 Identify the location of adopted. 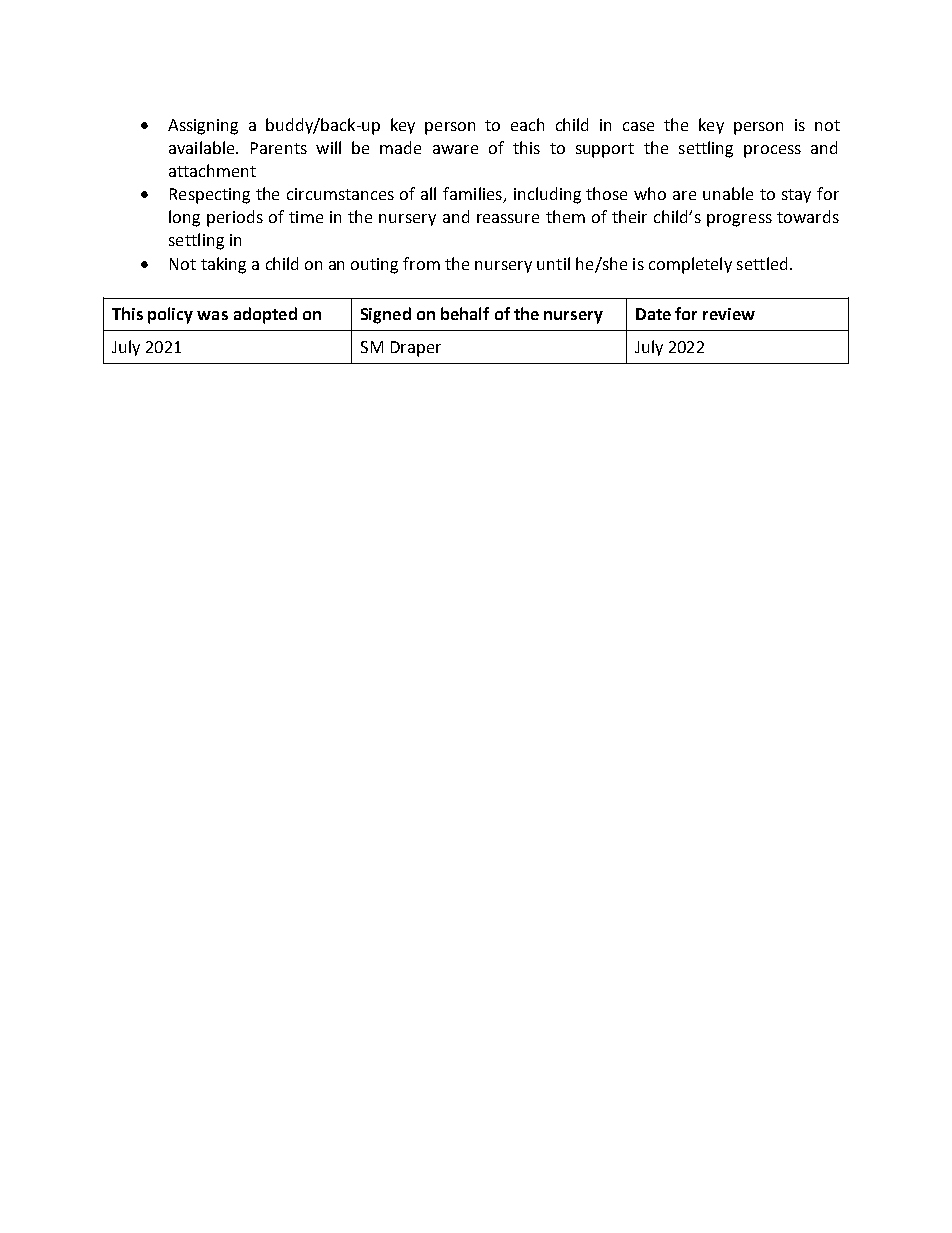
(265, 315).
